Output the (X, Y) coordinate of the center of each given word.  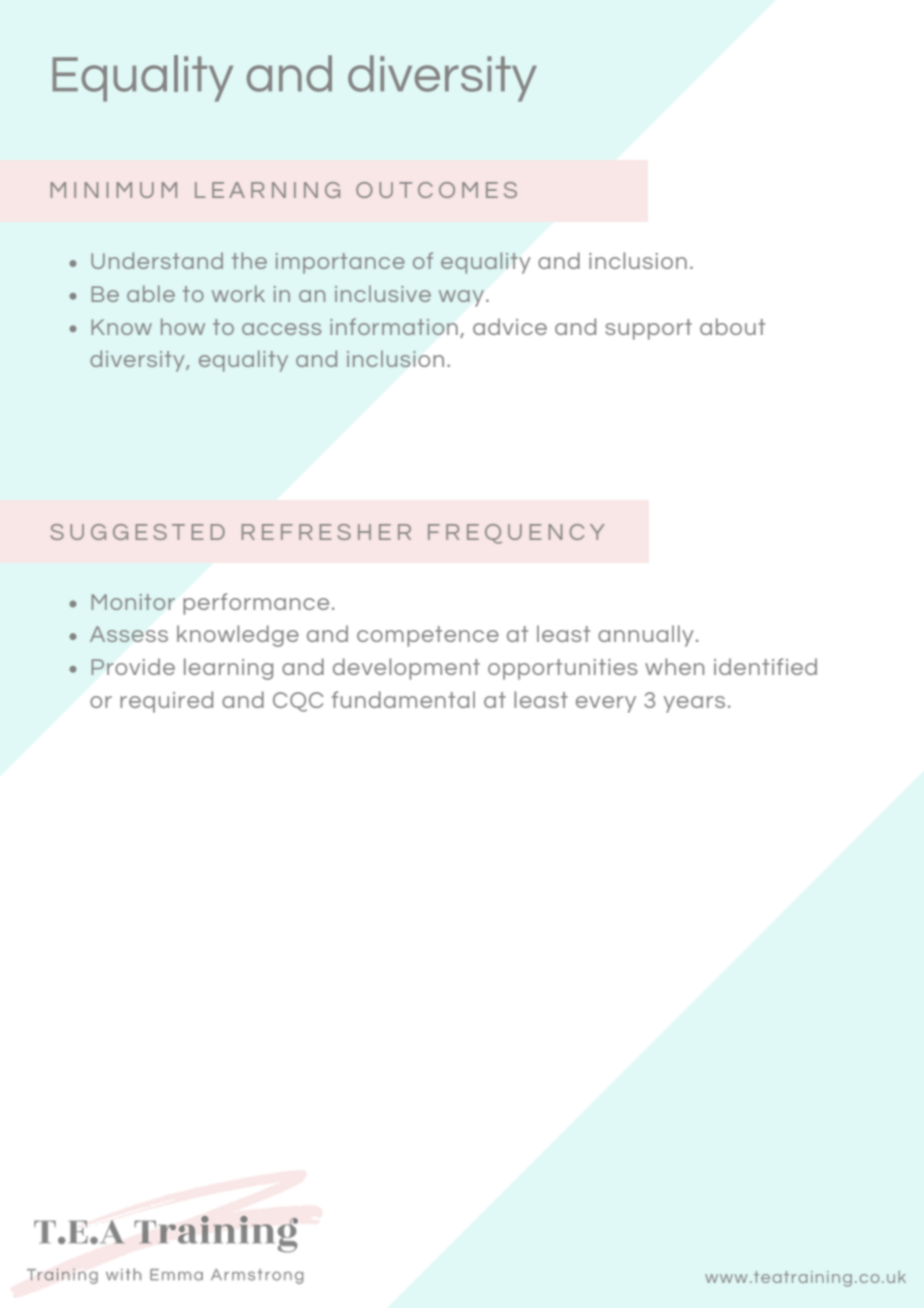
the (249, 260)
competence (428, 636)
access (281, 329)
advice (510, 326)
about (732, 326)
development (406, 669)
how (183, 326)
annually (646, 636)
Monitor (133, 602)
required (166, 702)
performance (256, 604)
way (461, 298)
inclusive (383, 293)
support (648, 329)
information (394, 326)
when (674, 666)
